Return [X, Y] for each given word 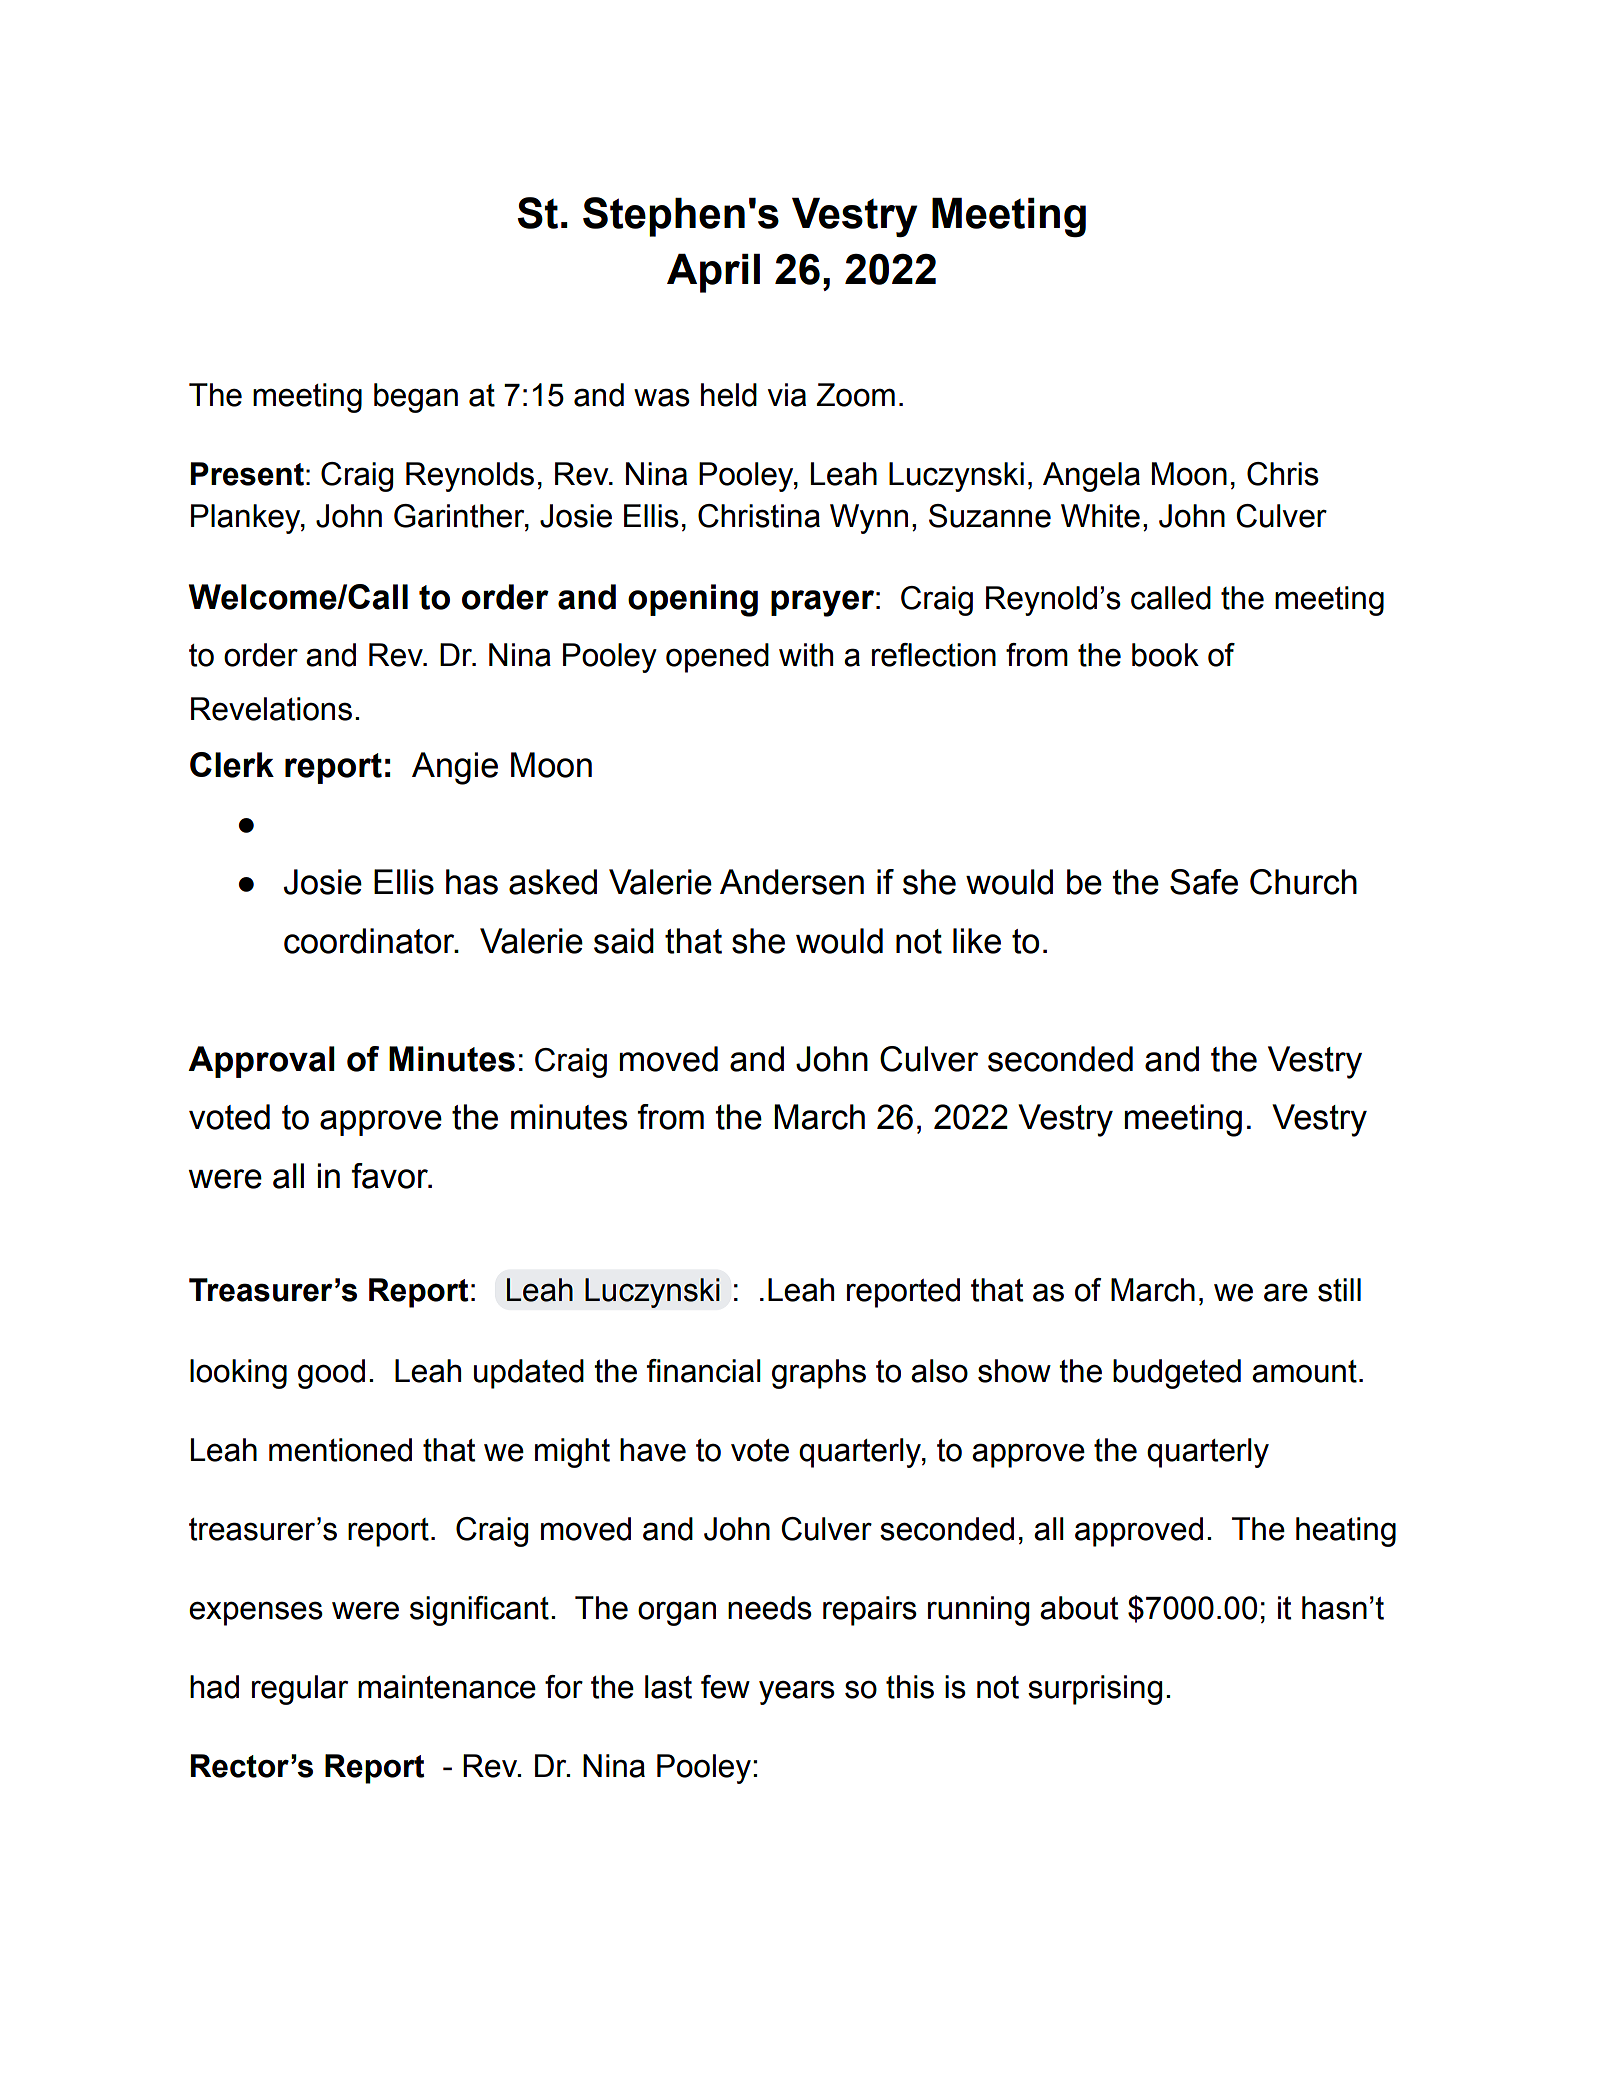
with [806, 655]
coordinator [370, 941]
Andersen [792, 882]
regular [300, 1690]
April [713, 273]
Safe [1204, 882]
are [1286, 1292]
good [331, 1374]
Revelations [271, 709]
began [416, 398]
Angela [1091, 477]
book [1165, 655]
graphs [819, 1374]
